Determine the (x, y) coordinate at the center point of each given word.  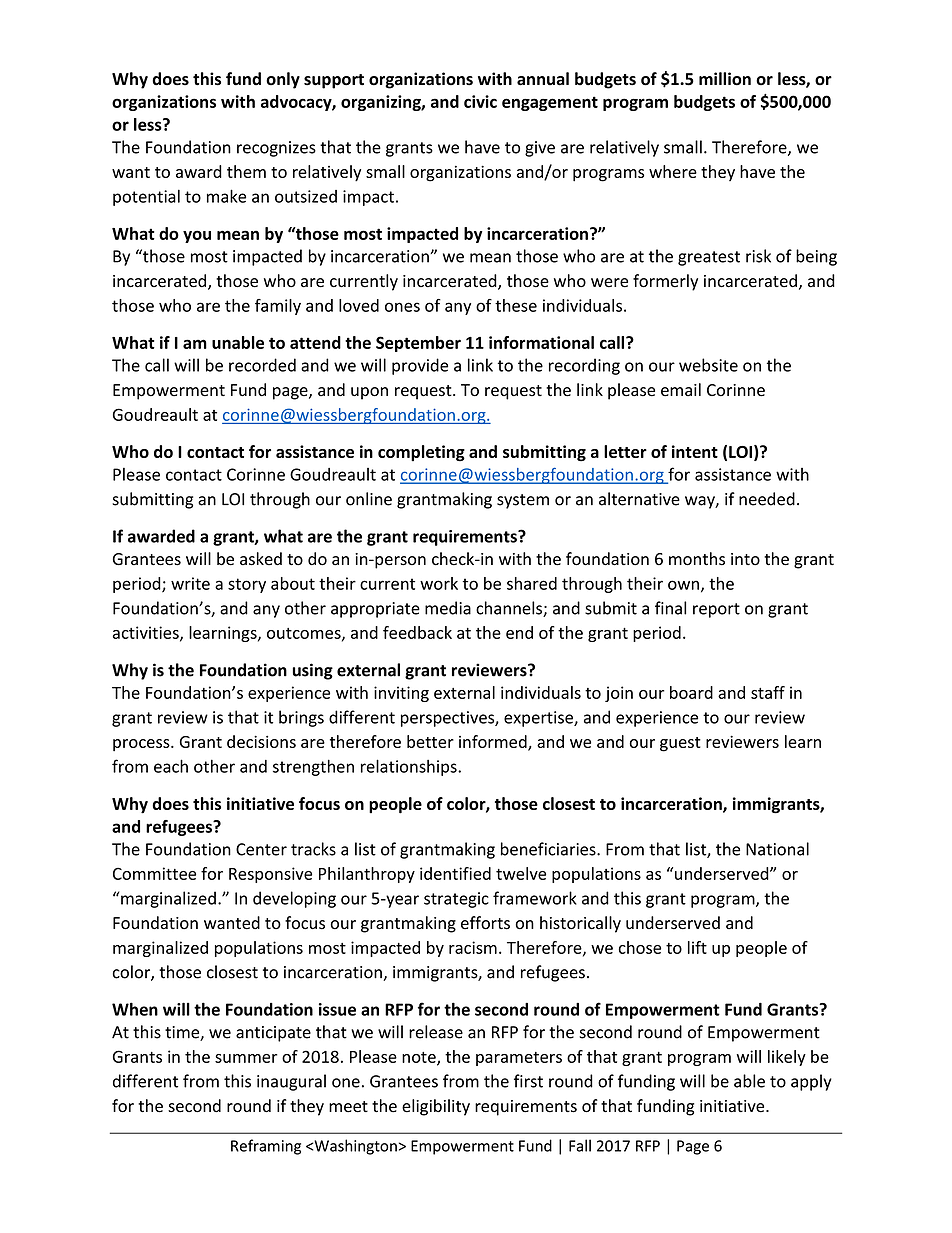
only (283, 80)
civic (480, 101)
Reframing (266, 1147)
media (448, 608)
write (190, 583)
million (725, 79)
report (716, 610)
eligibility (436, 1107)
